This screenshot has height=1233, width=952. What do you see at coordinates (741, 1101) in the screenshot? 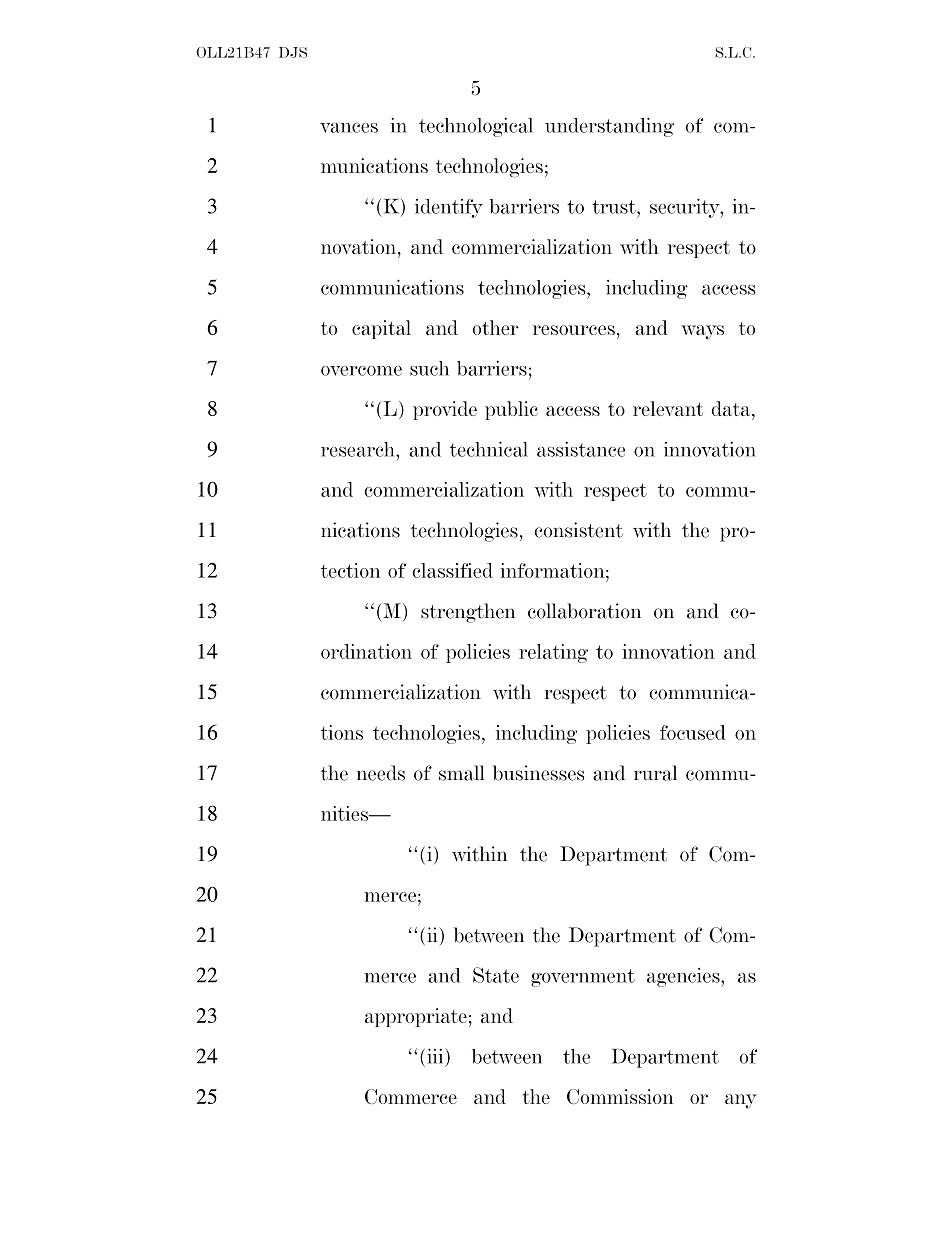
I see `any` at bounding box center [741, 1101].
